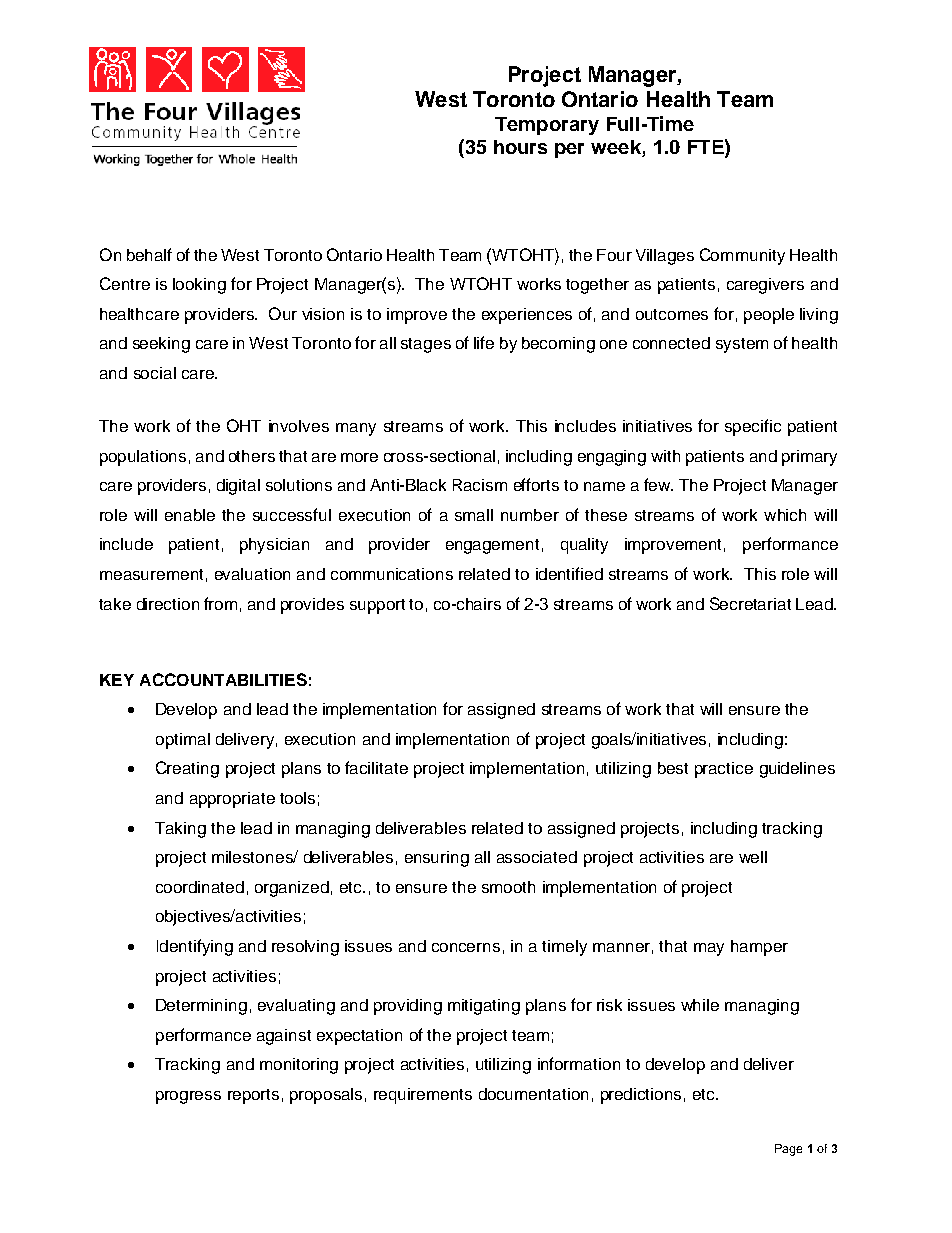 Image resolution: width=952 pixels, height=1233 pixels. Describe the element at coordinates (232, 800) in the screenshot. I see `appropriate` at that location.
